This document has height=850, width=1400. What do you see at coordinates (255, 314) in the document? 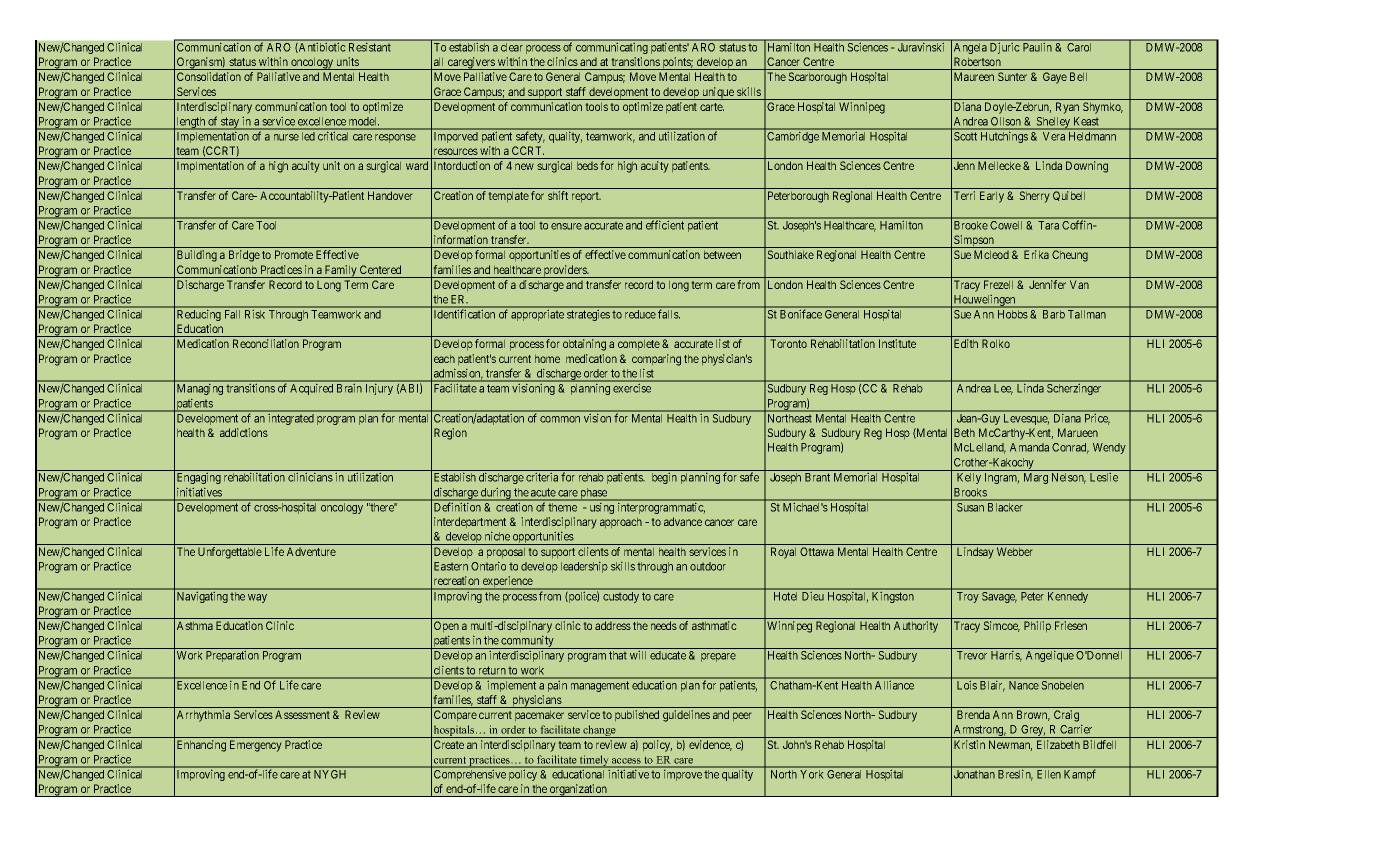
I see `Risk` at bounding box center [255, 314].
